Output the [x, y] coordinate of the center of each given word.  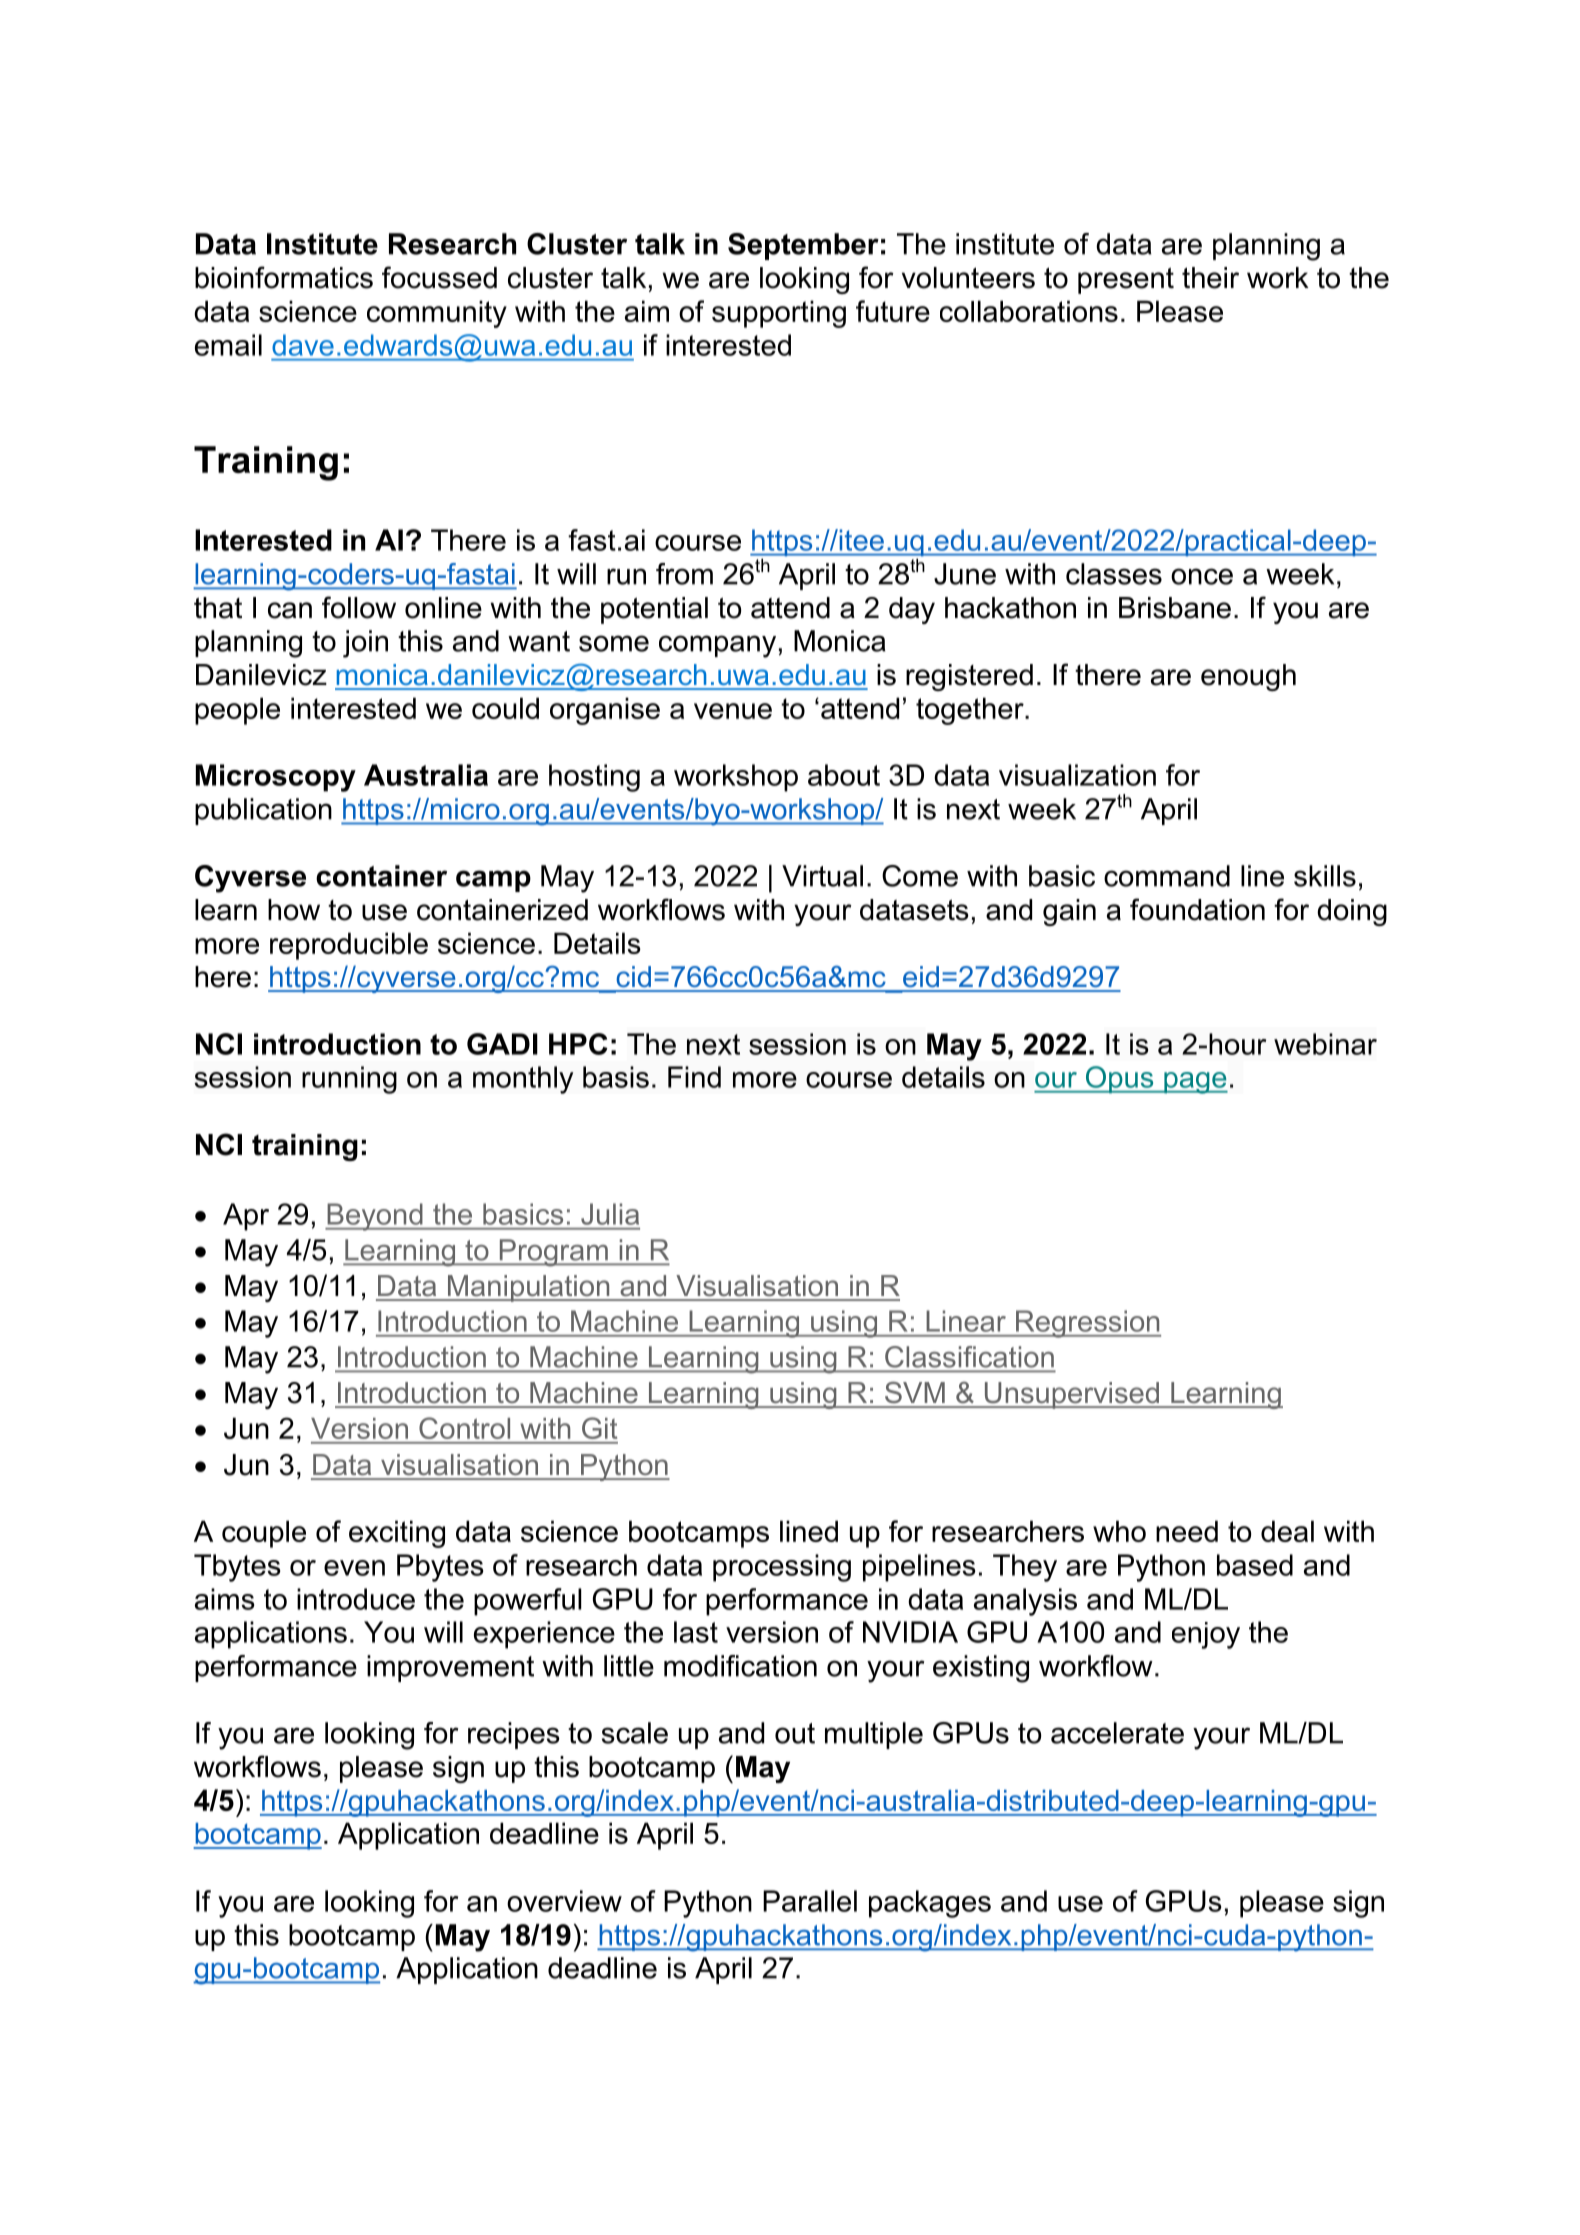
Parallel [810, 1901]
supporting [779, 314]
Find [694, 1077]
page [1195, 1083]
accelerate [1117, 1733]
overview [564, 1901]
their [1210, 278]
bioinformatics [284, 277]
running [349, 1080]
